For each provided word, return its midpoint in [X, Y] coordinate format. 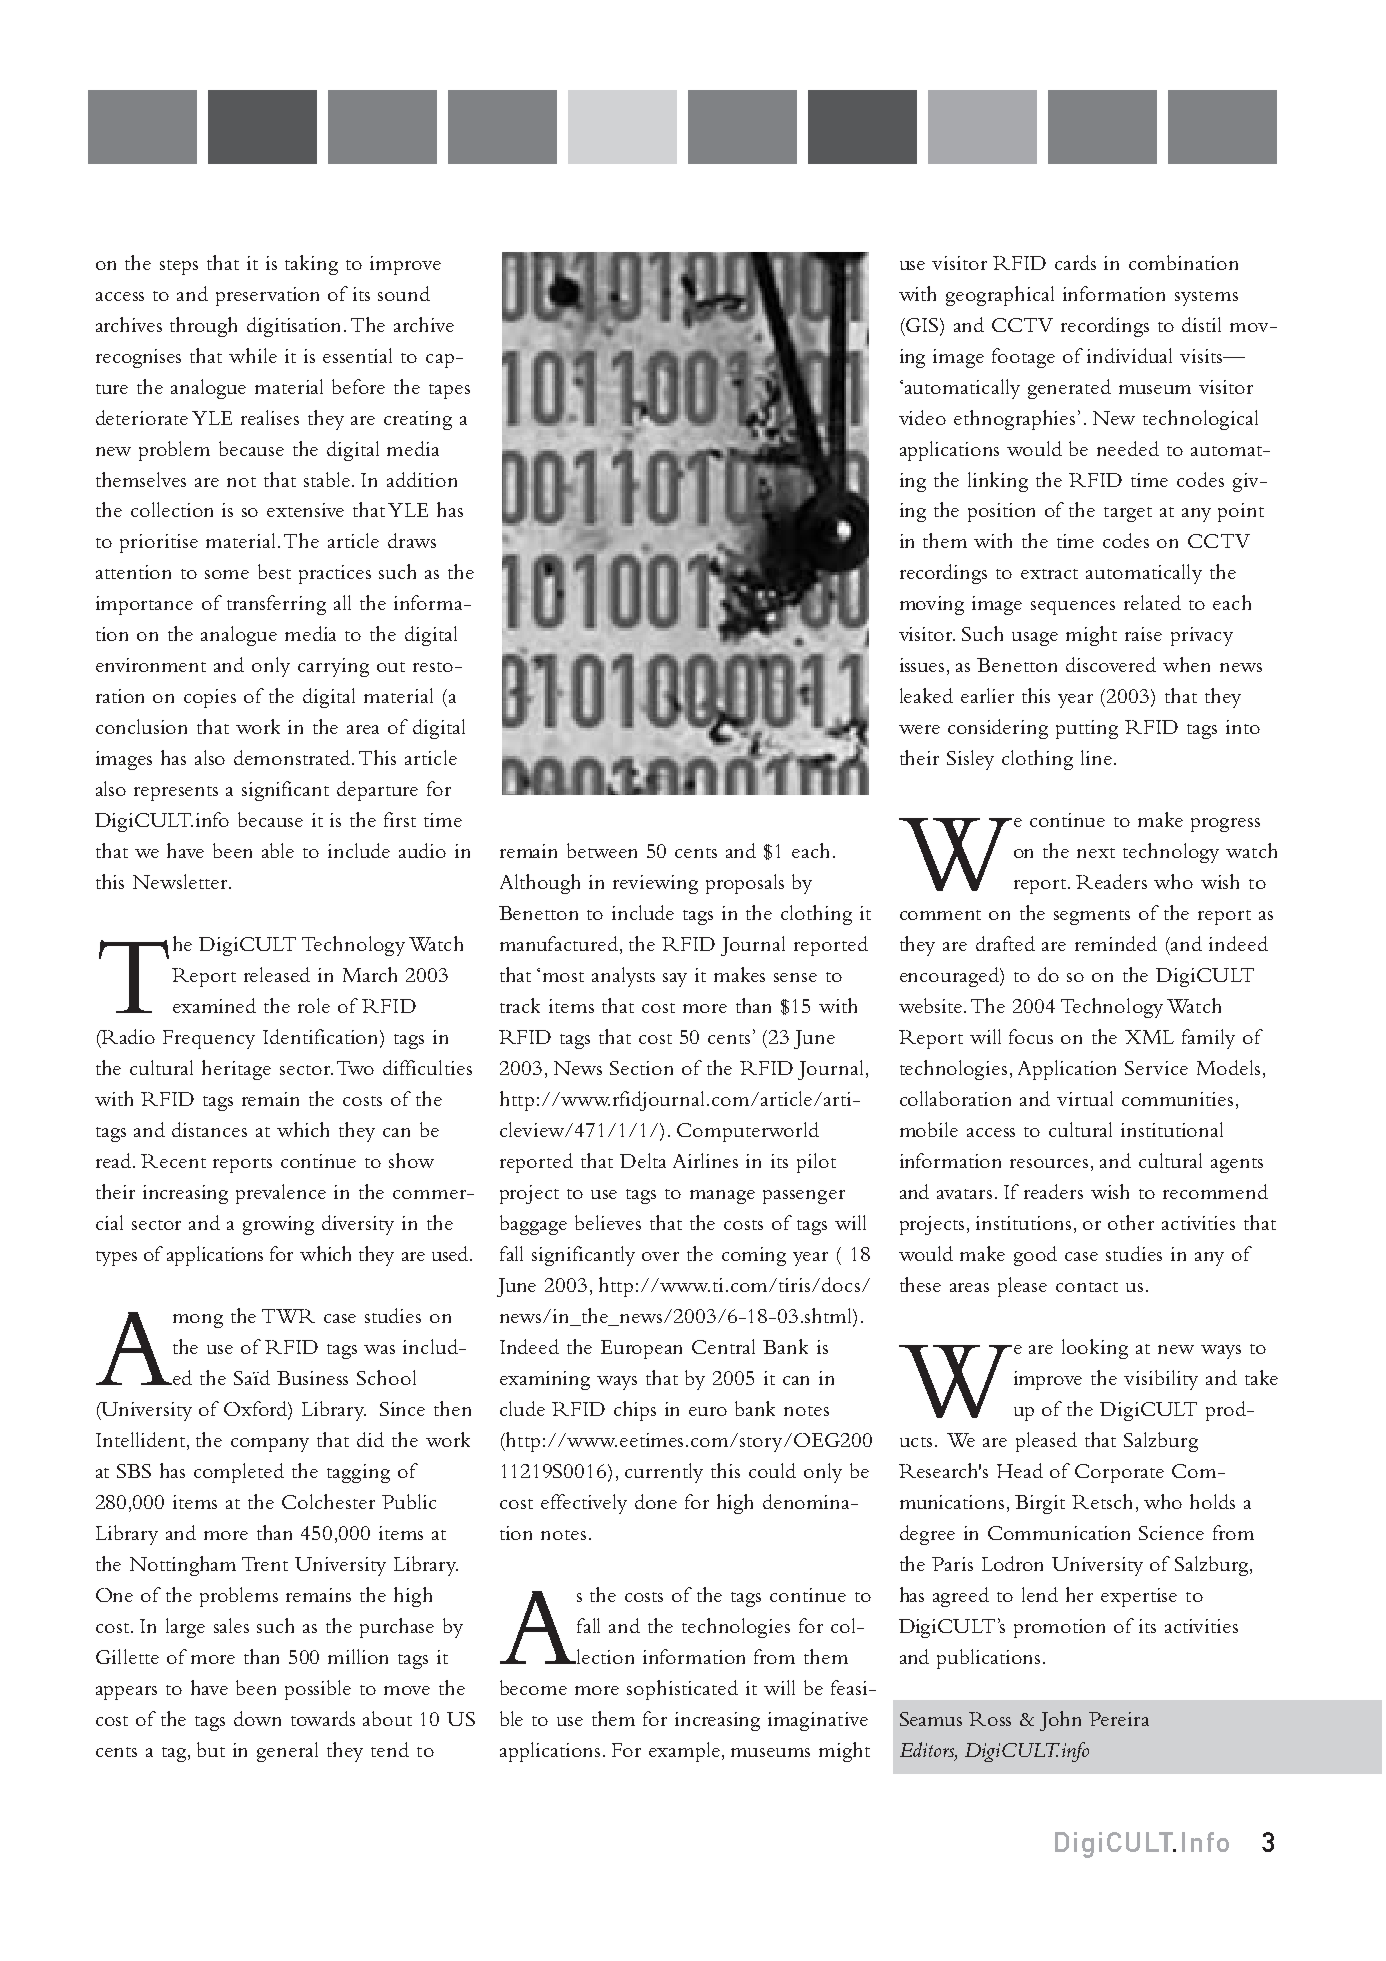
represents [176, 793]
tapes [449, 391]
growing [278, 1225]
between [602, 850]
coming [754, 1256]
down [257, 1718]
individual [1129, 355]
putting [1087, 729]
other [1131, 1222]
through [203, 327]
